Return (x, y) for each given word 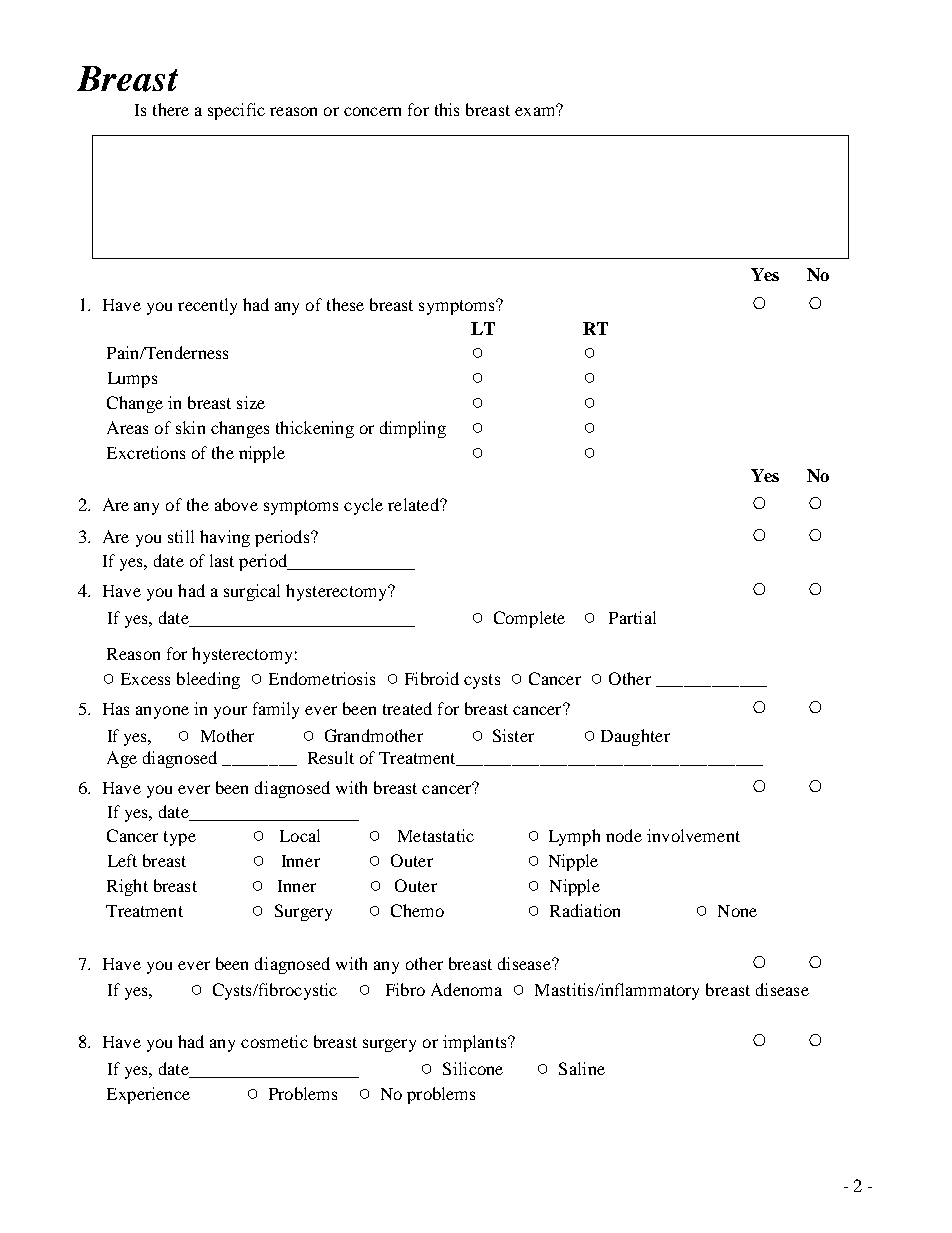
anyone (162, 712)
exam (536, 110)
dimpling (413, 429)
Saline (582, 1068)
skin (190, 427)
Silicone (473, 1068)
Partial (632, 617)
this (447, 109)
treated (407, 708)
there (171, 109)
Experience (148, 1095)
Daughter (635, 737)
